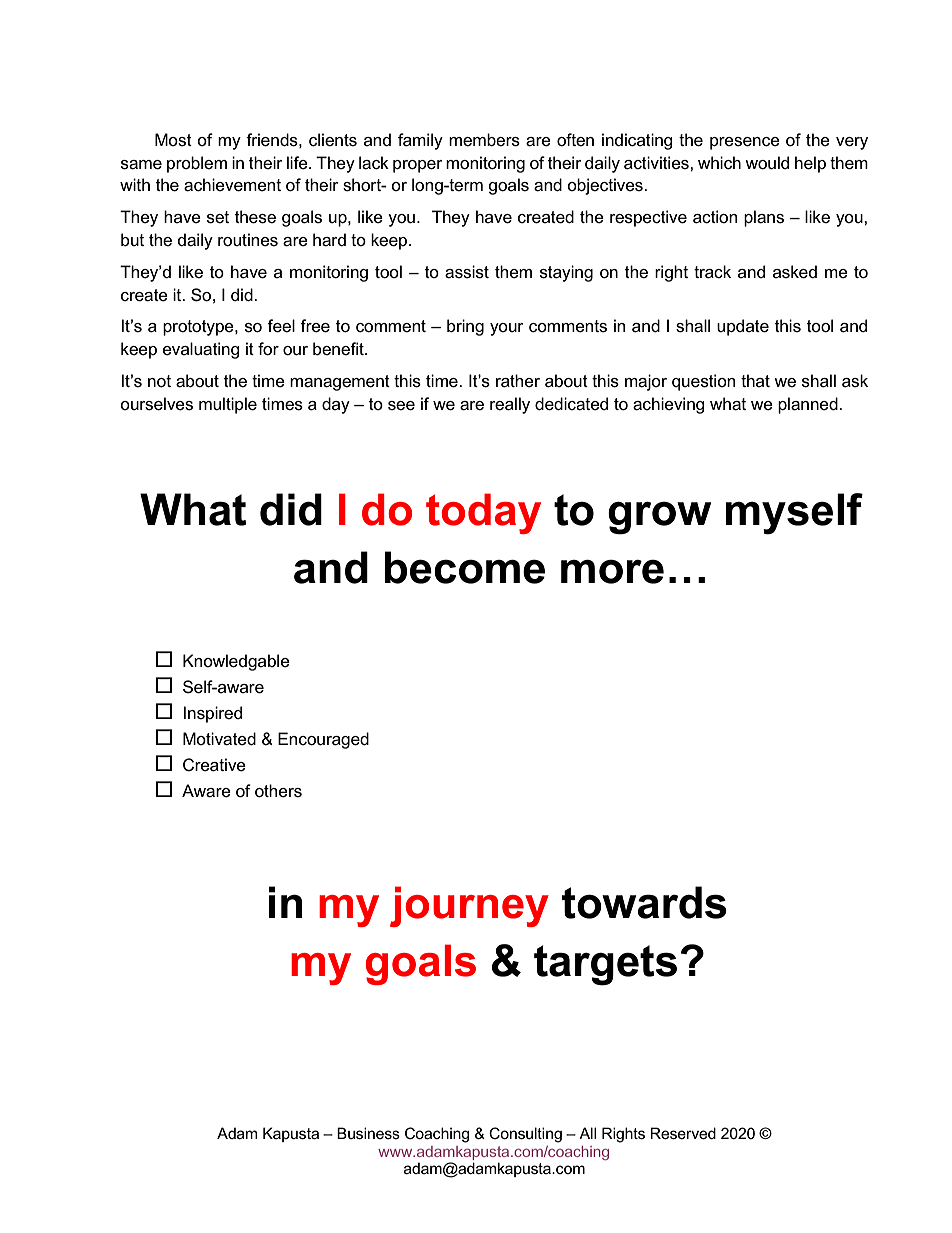 The height and width of the page is (1233, 952). Describe the element at coordinates (644, 902) in the page. I see `towards` at that location.
